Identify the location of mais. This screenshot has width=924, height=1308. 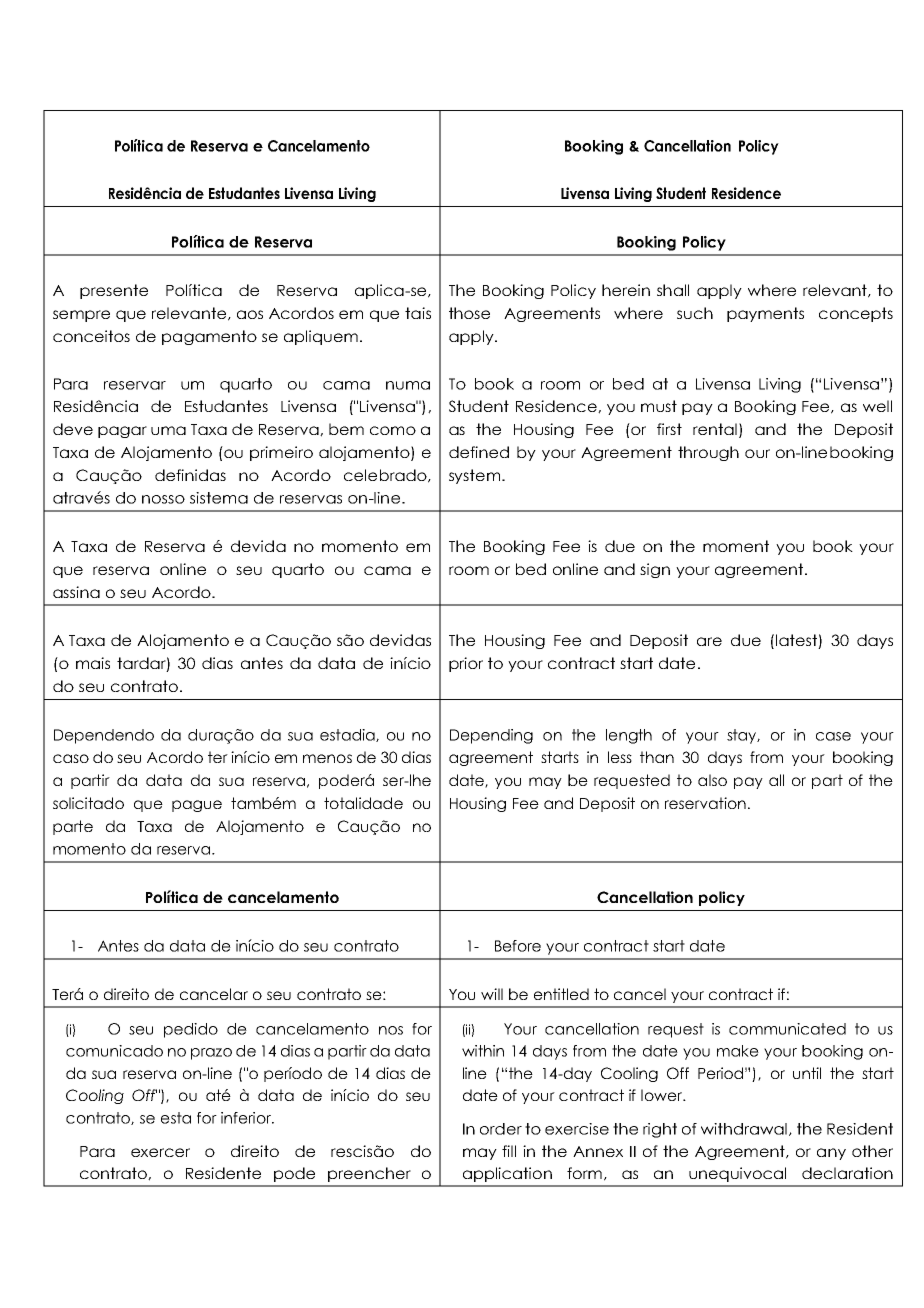
(93, 663).
